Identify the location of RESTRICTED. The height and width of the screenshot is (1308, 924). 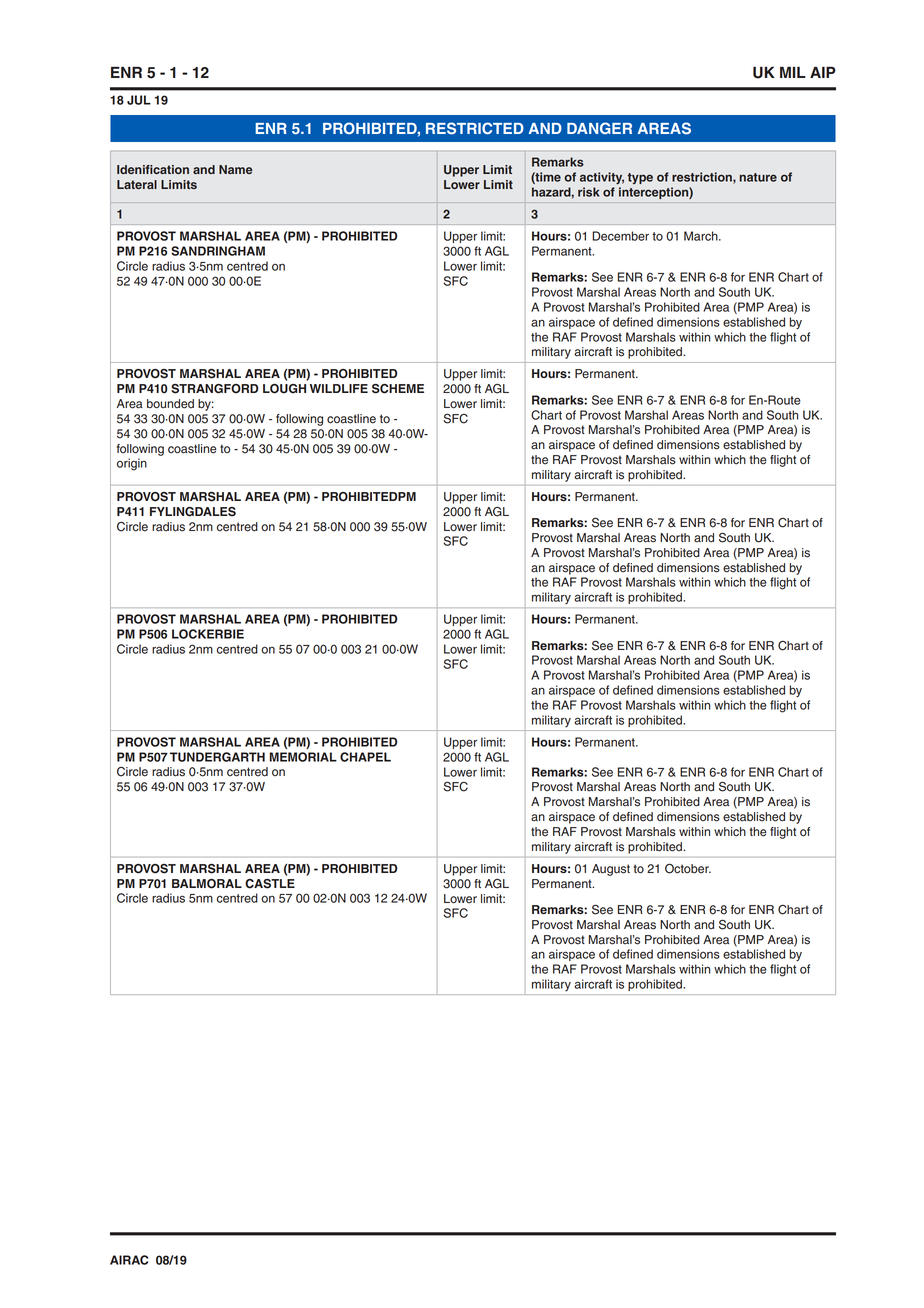
(475, 128).
